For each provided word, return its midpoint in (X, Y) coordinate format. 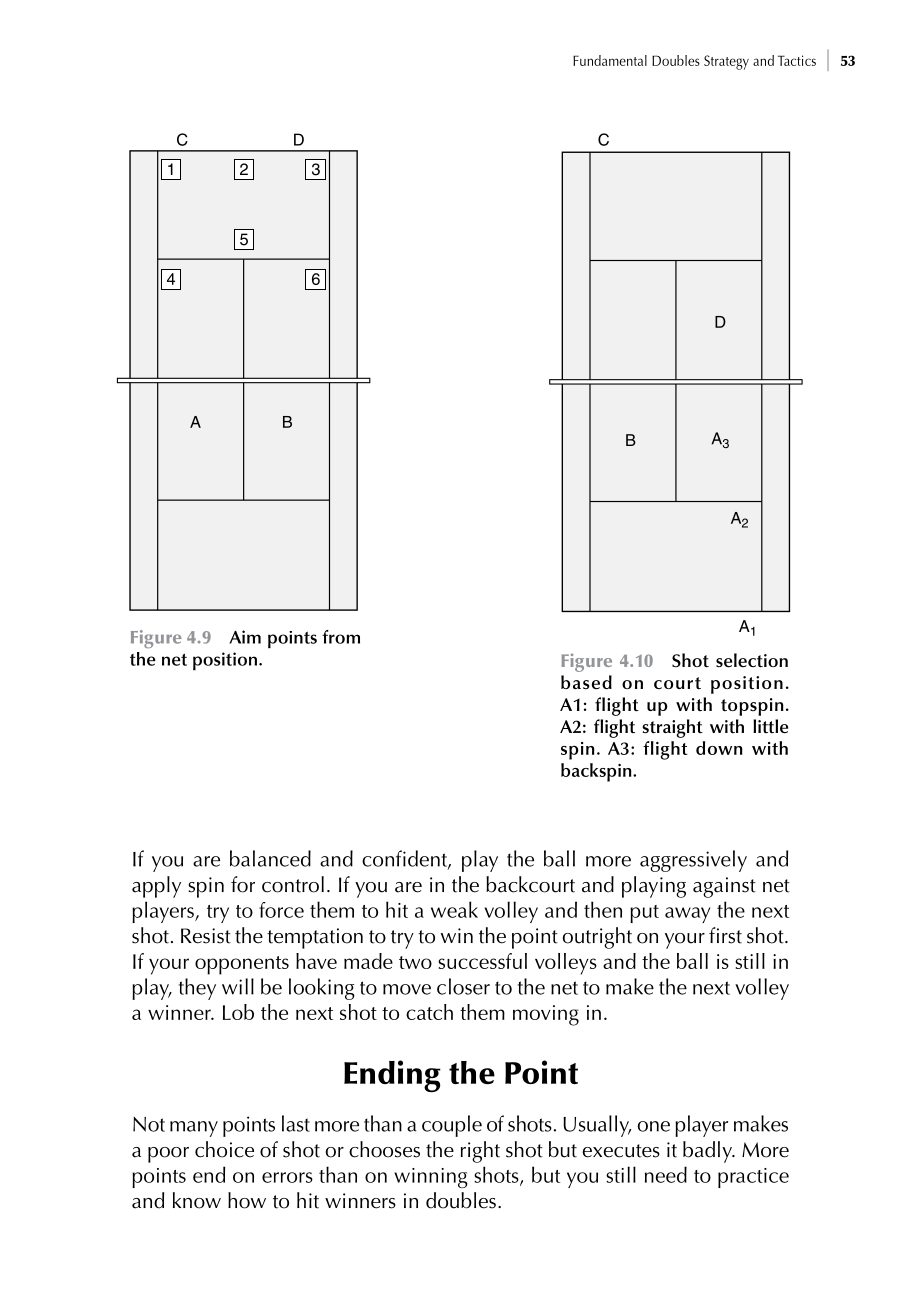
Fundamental (610, 60)
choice (224, 1149)
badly (708, 1152)
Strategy (726, 62)
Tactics (797, 60)
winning (431, 1178)
